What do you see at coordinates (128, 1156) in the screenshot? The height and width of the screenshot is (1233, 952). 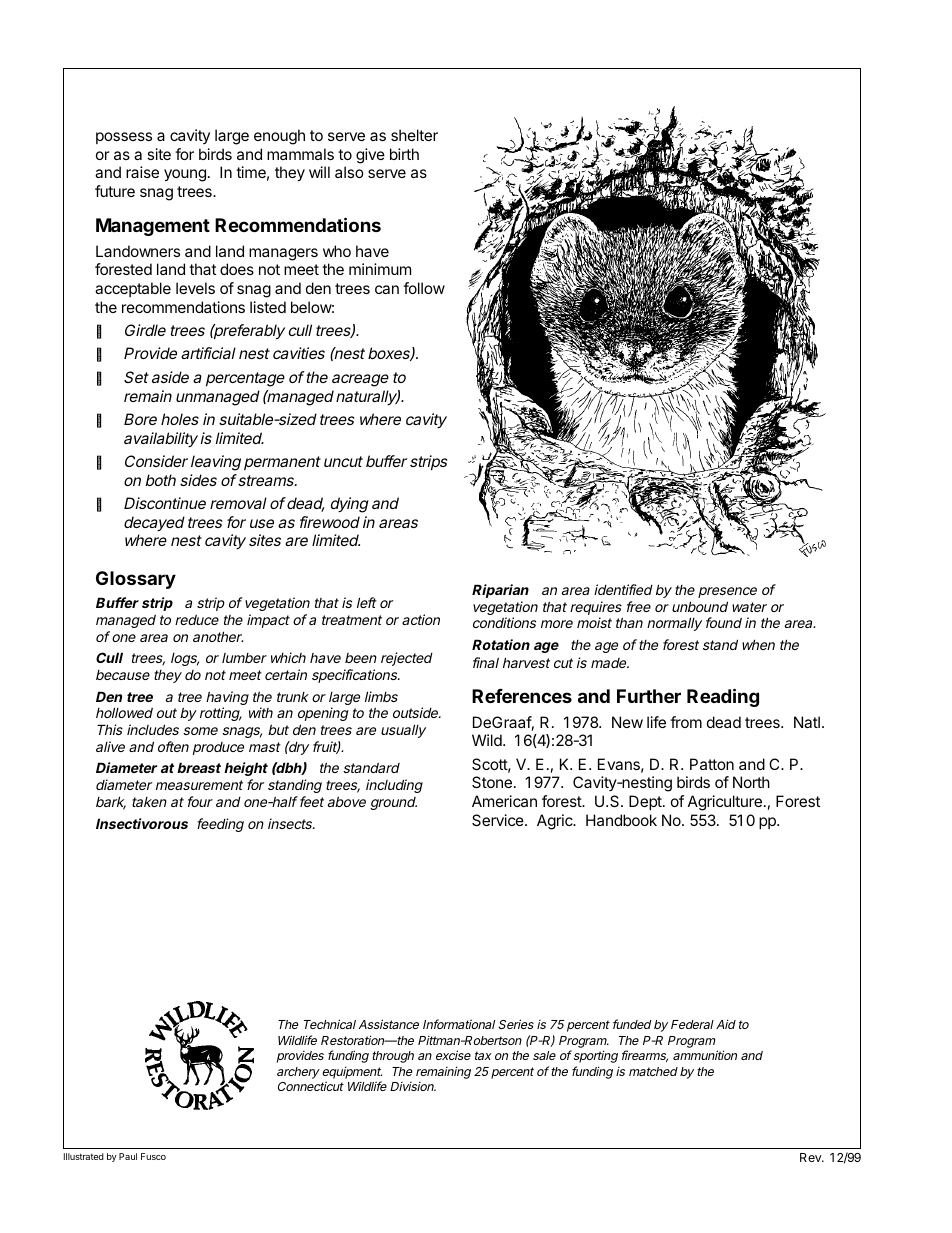 I see `Paul` at bounding box center [128, 1156].
